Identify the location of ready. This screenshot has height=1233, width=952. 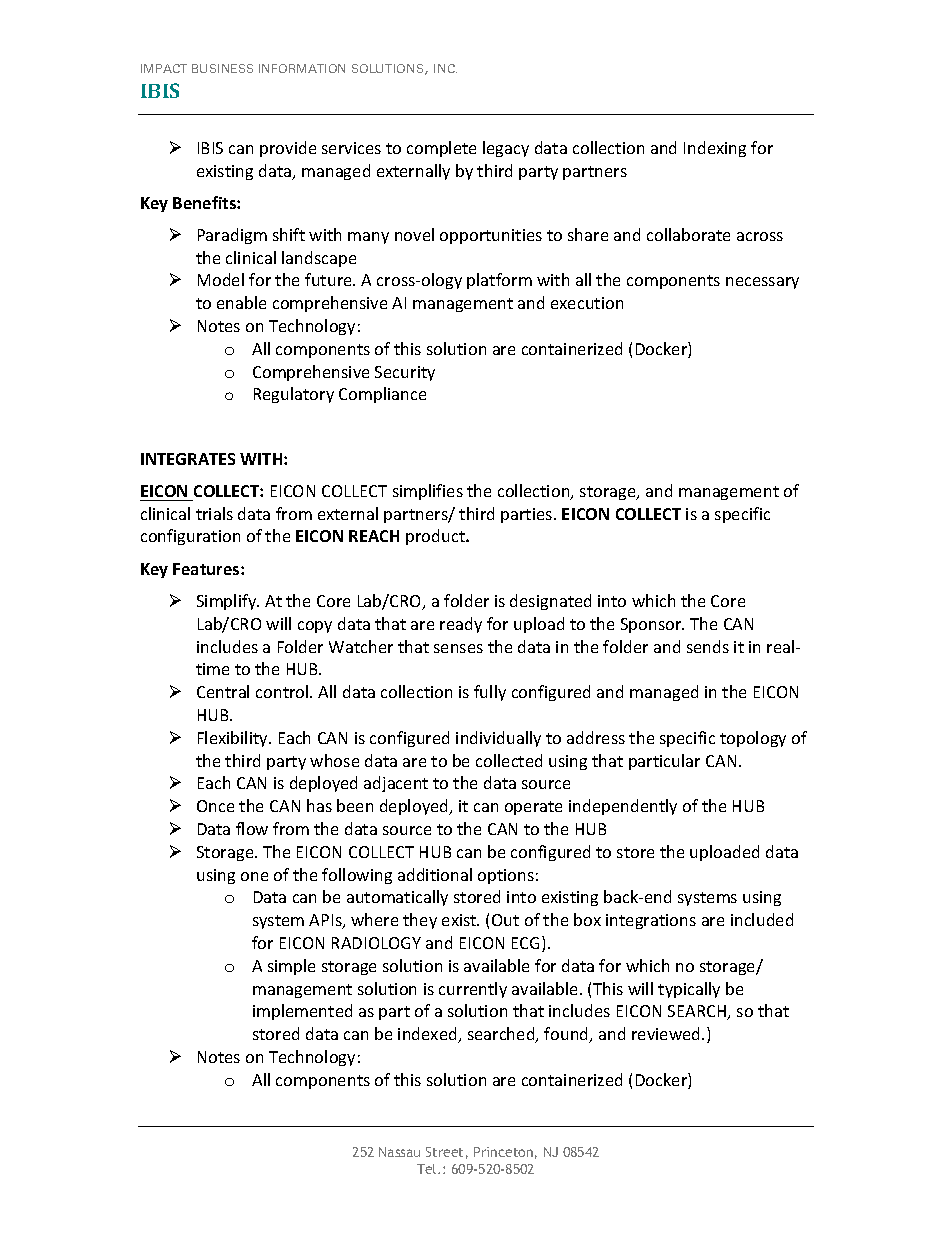
(461, 625).
